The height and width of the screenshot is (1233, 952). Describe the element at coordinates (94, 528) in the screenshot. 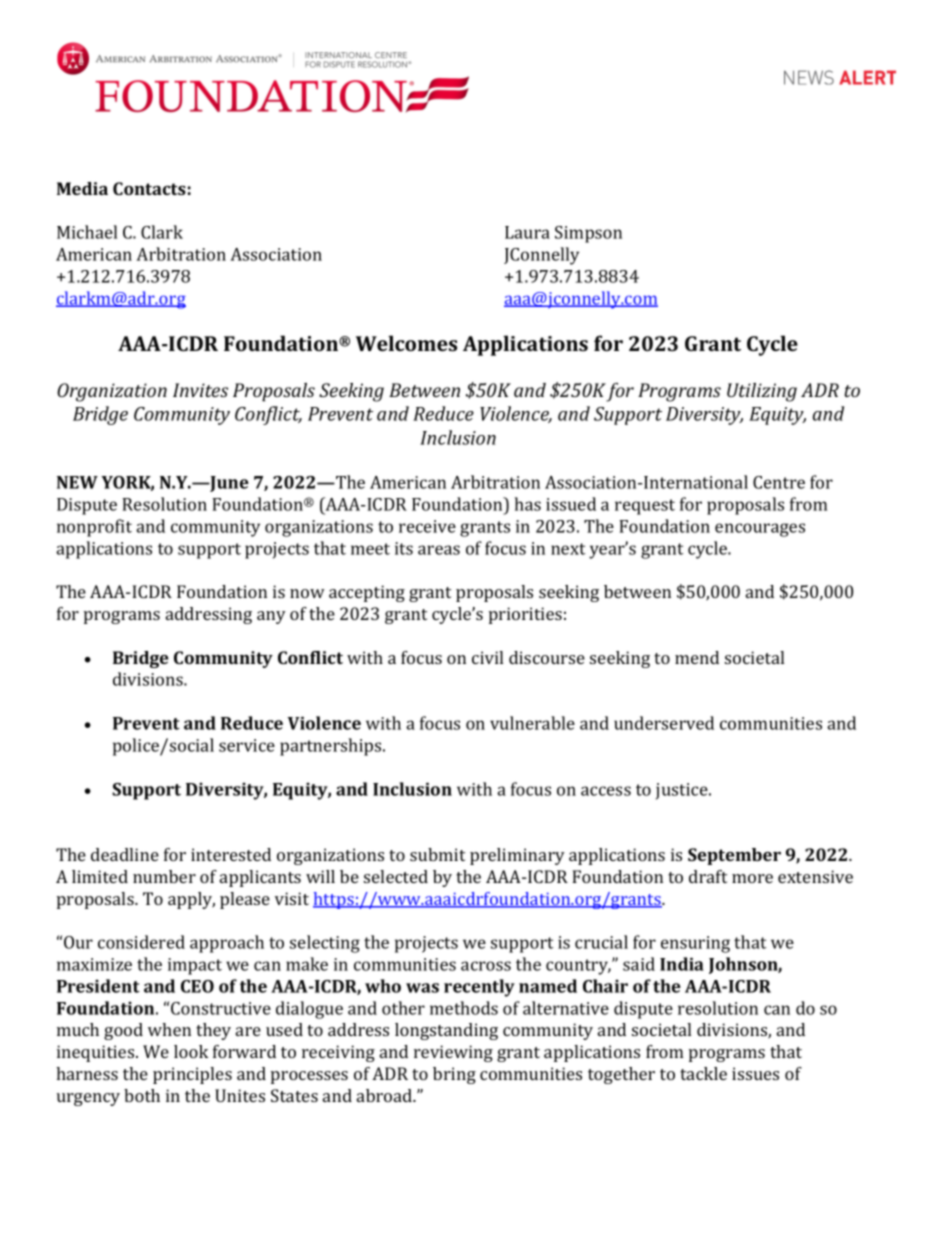

I see `nonprofit` at that location.
